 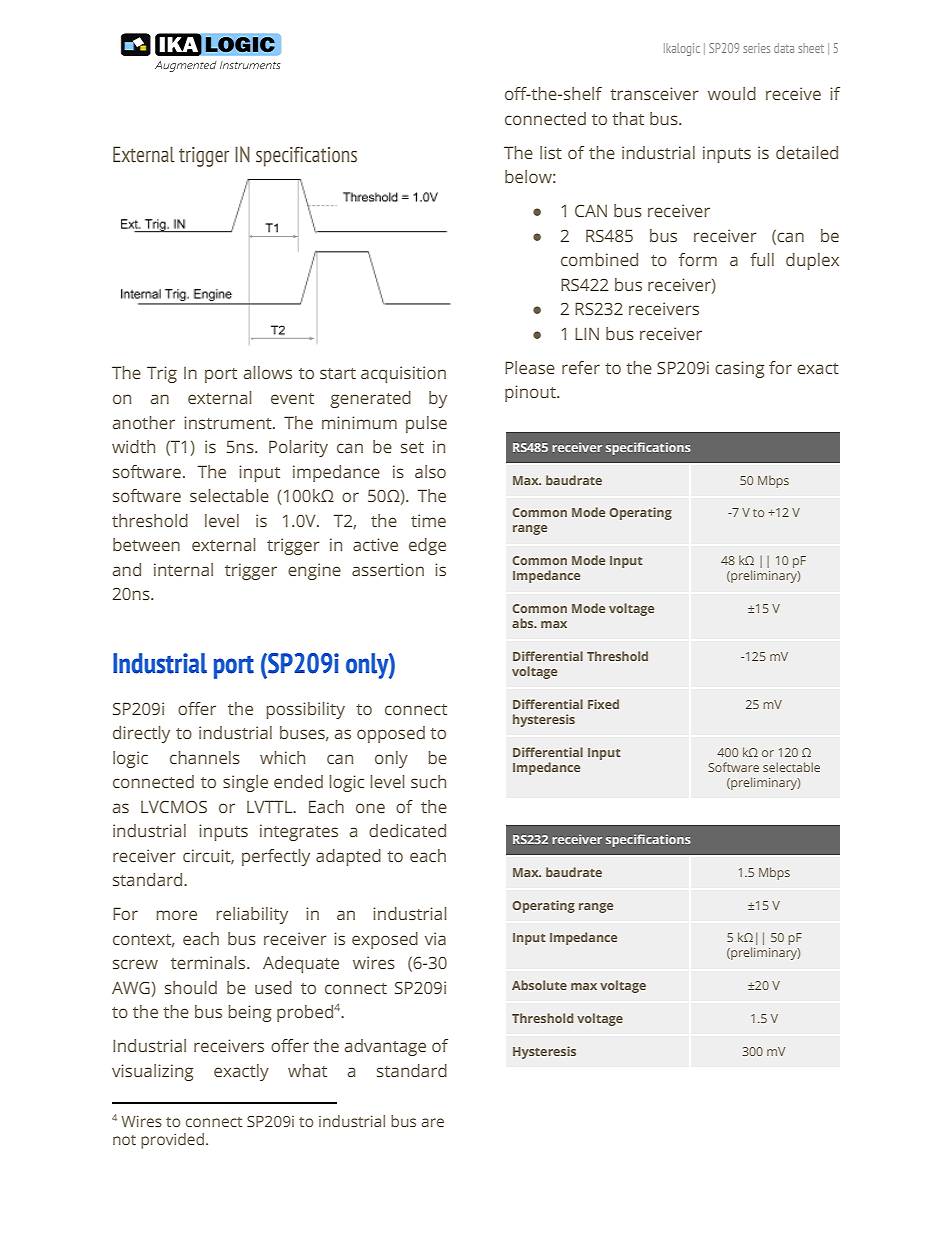 What do you see at coordinates (739, 369) in the image?
I see `casing` at bounding box center [739, 369].
